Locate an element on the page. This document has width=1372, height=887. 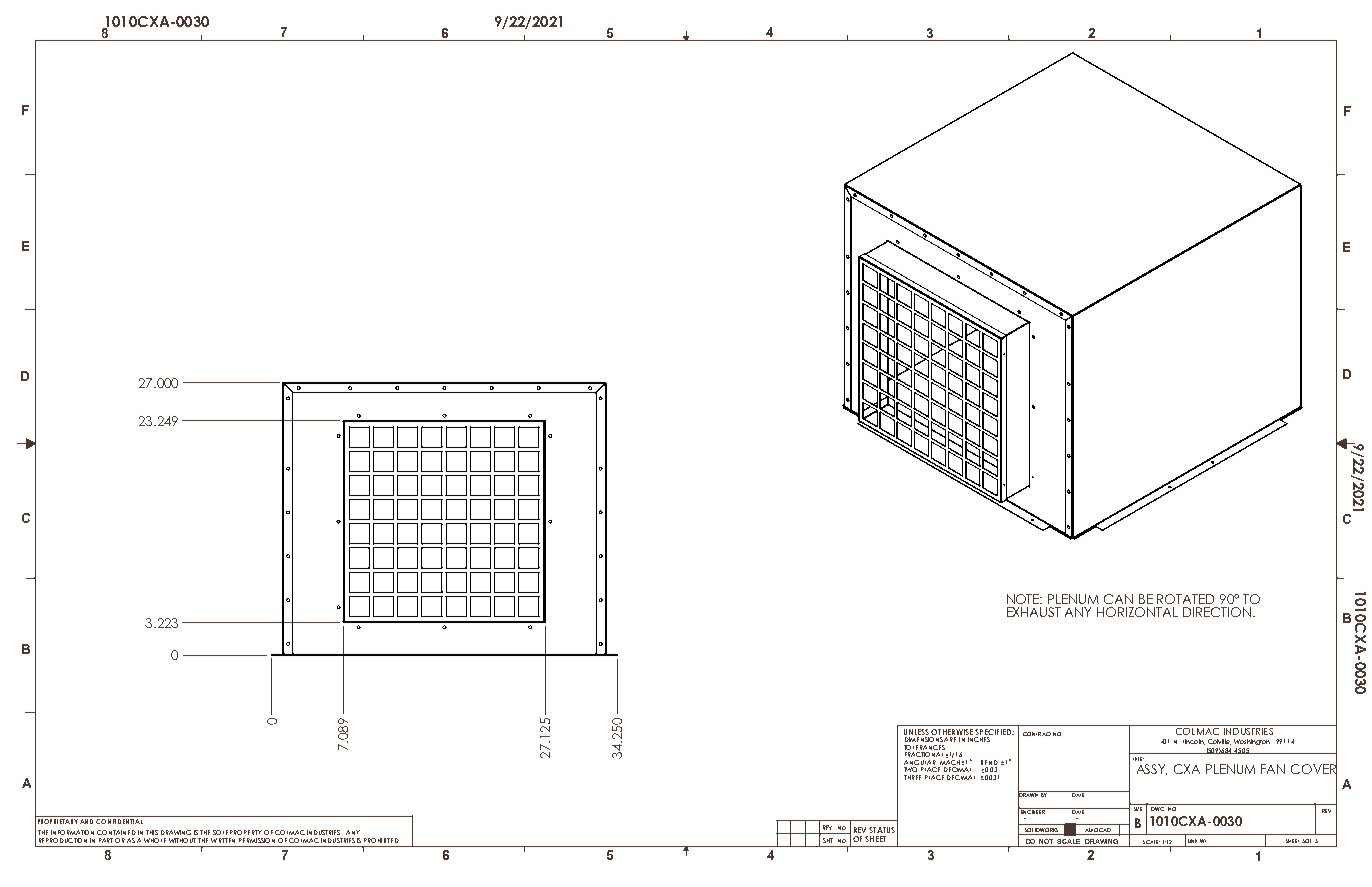
Lincoln is located at coordinates (1194, 742).
